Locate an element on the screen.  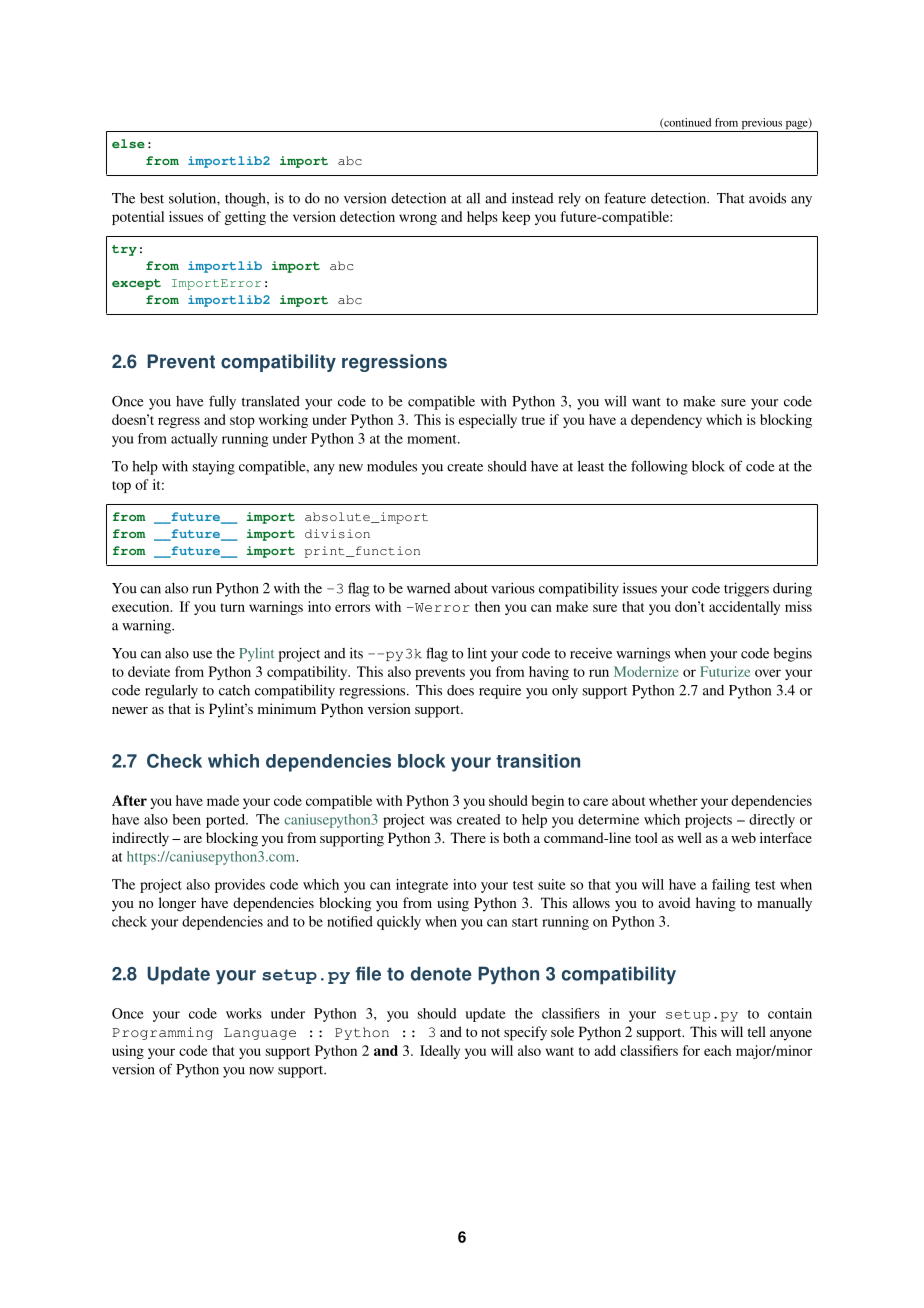
Werror is located at coordinates (441, 607).
